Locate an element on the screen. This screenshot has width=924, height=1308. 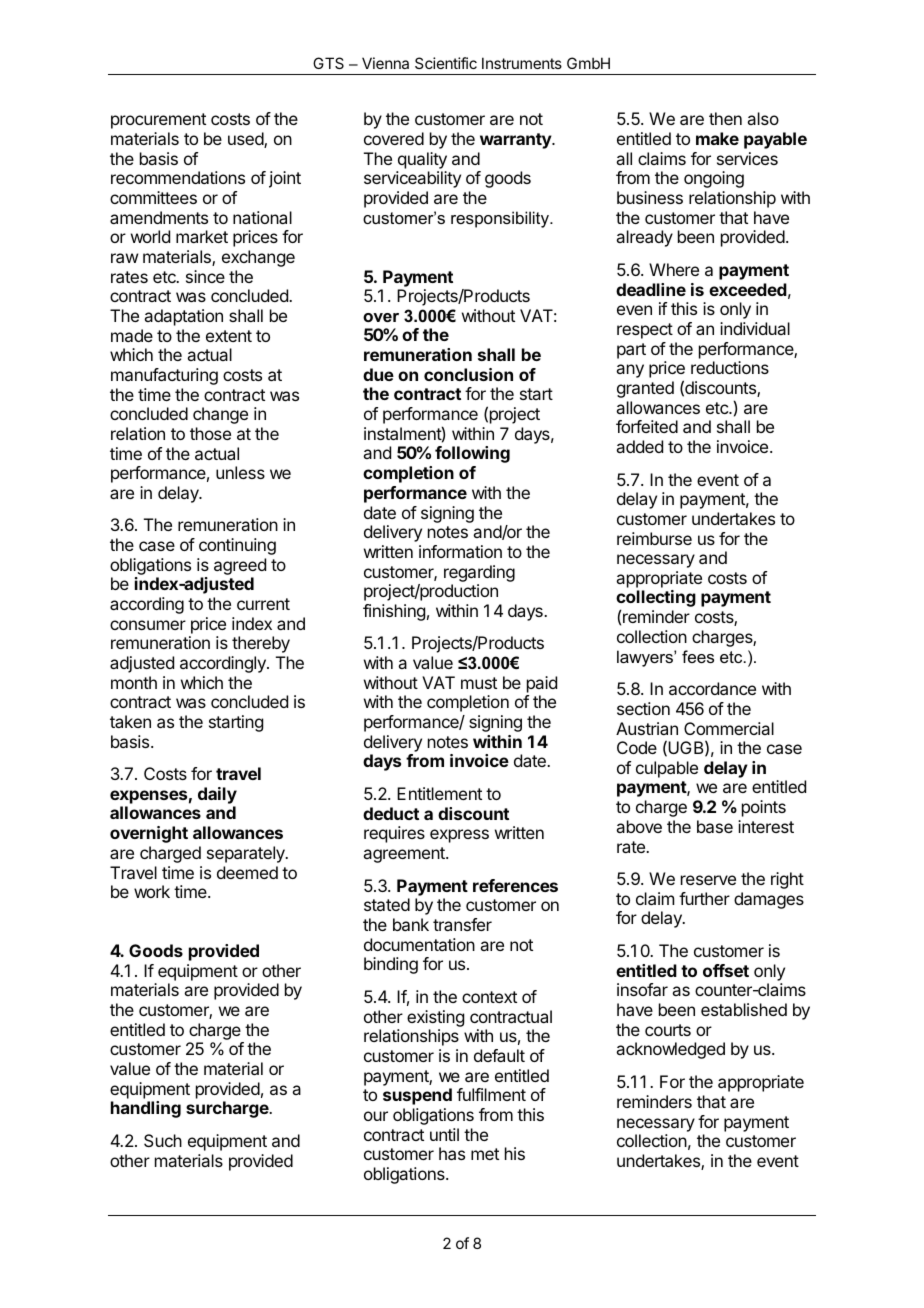
regarding is located at coordinates (479, 573).
